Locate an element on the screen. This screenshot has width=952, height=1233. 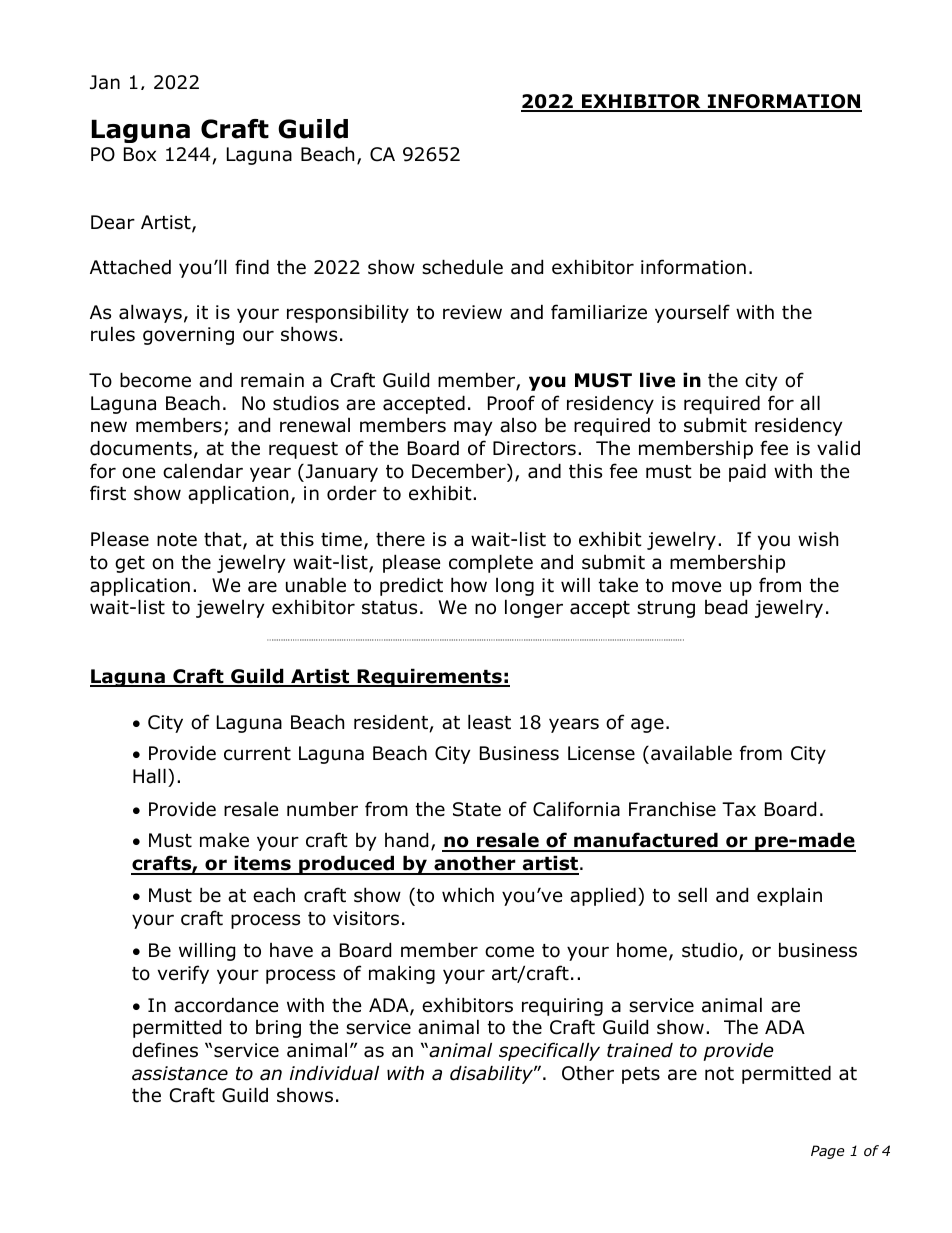
specifically is located at coordinates (549, 1051).
